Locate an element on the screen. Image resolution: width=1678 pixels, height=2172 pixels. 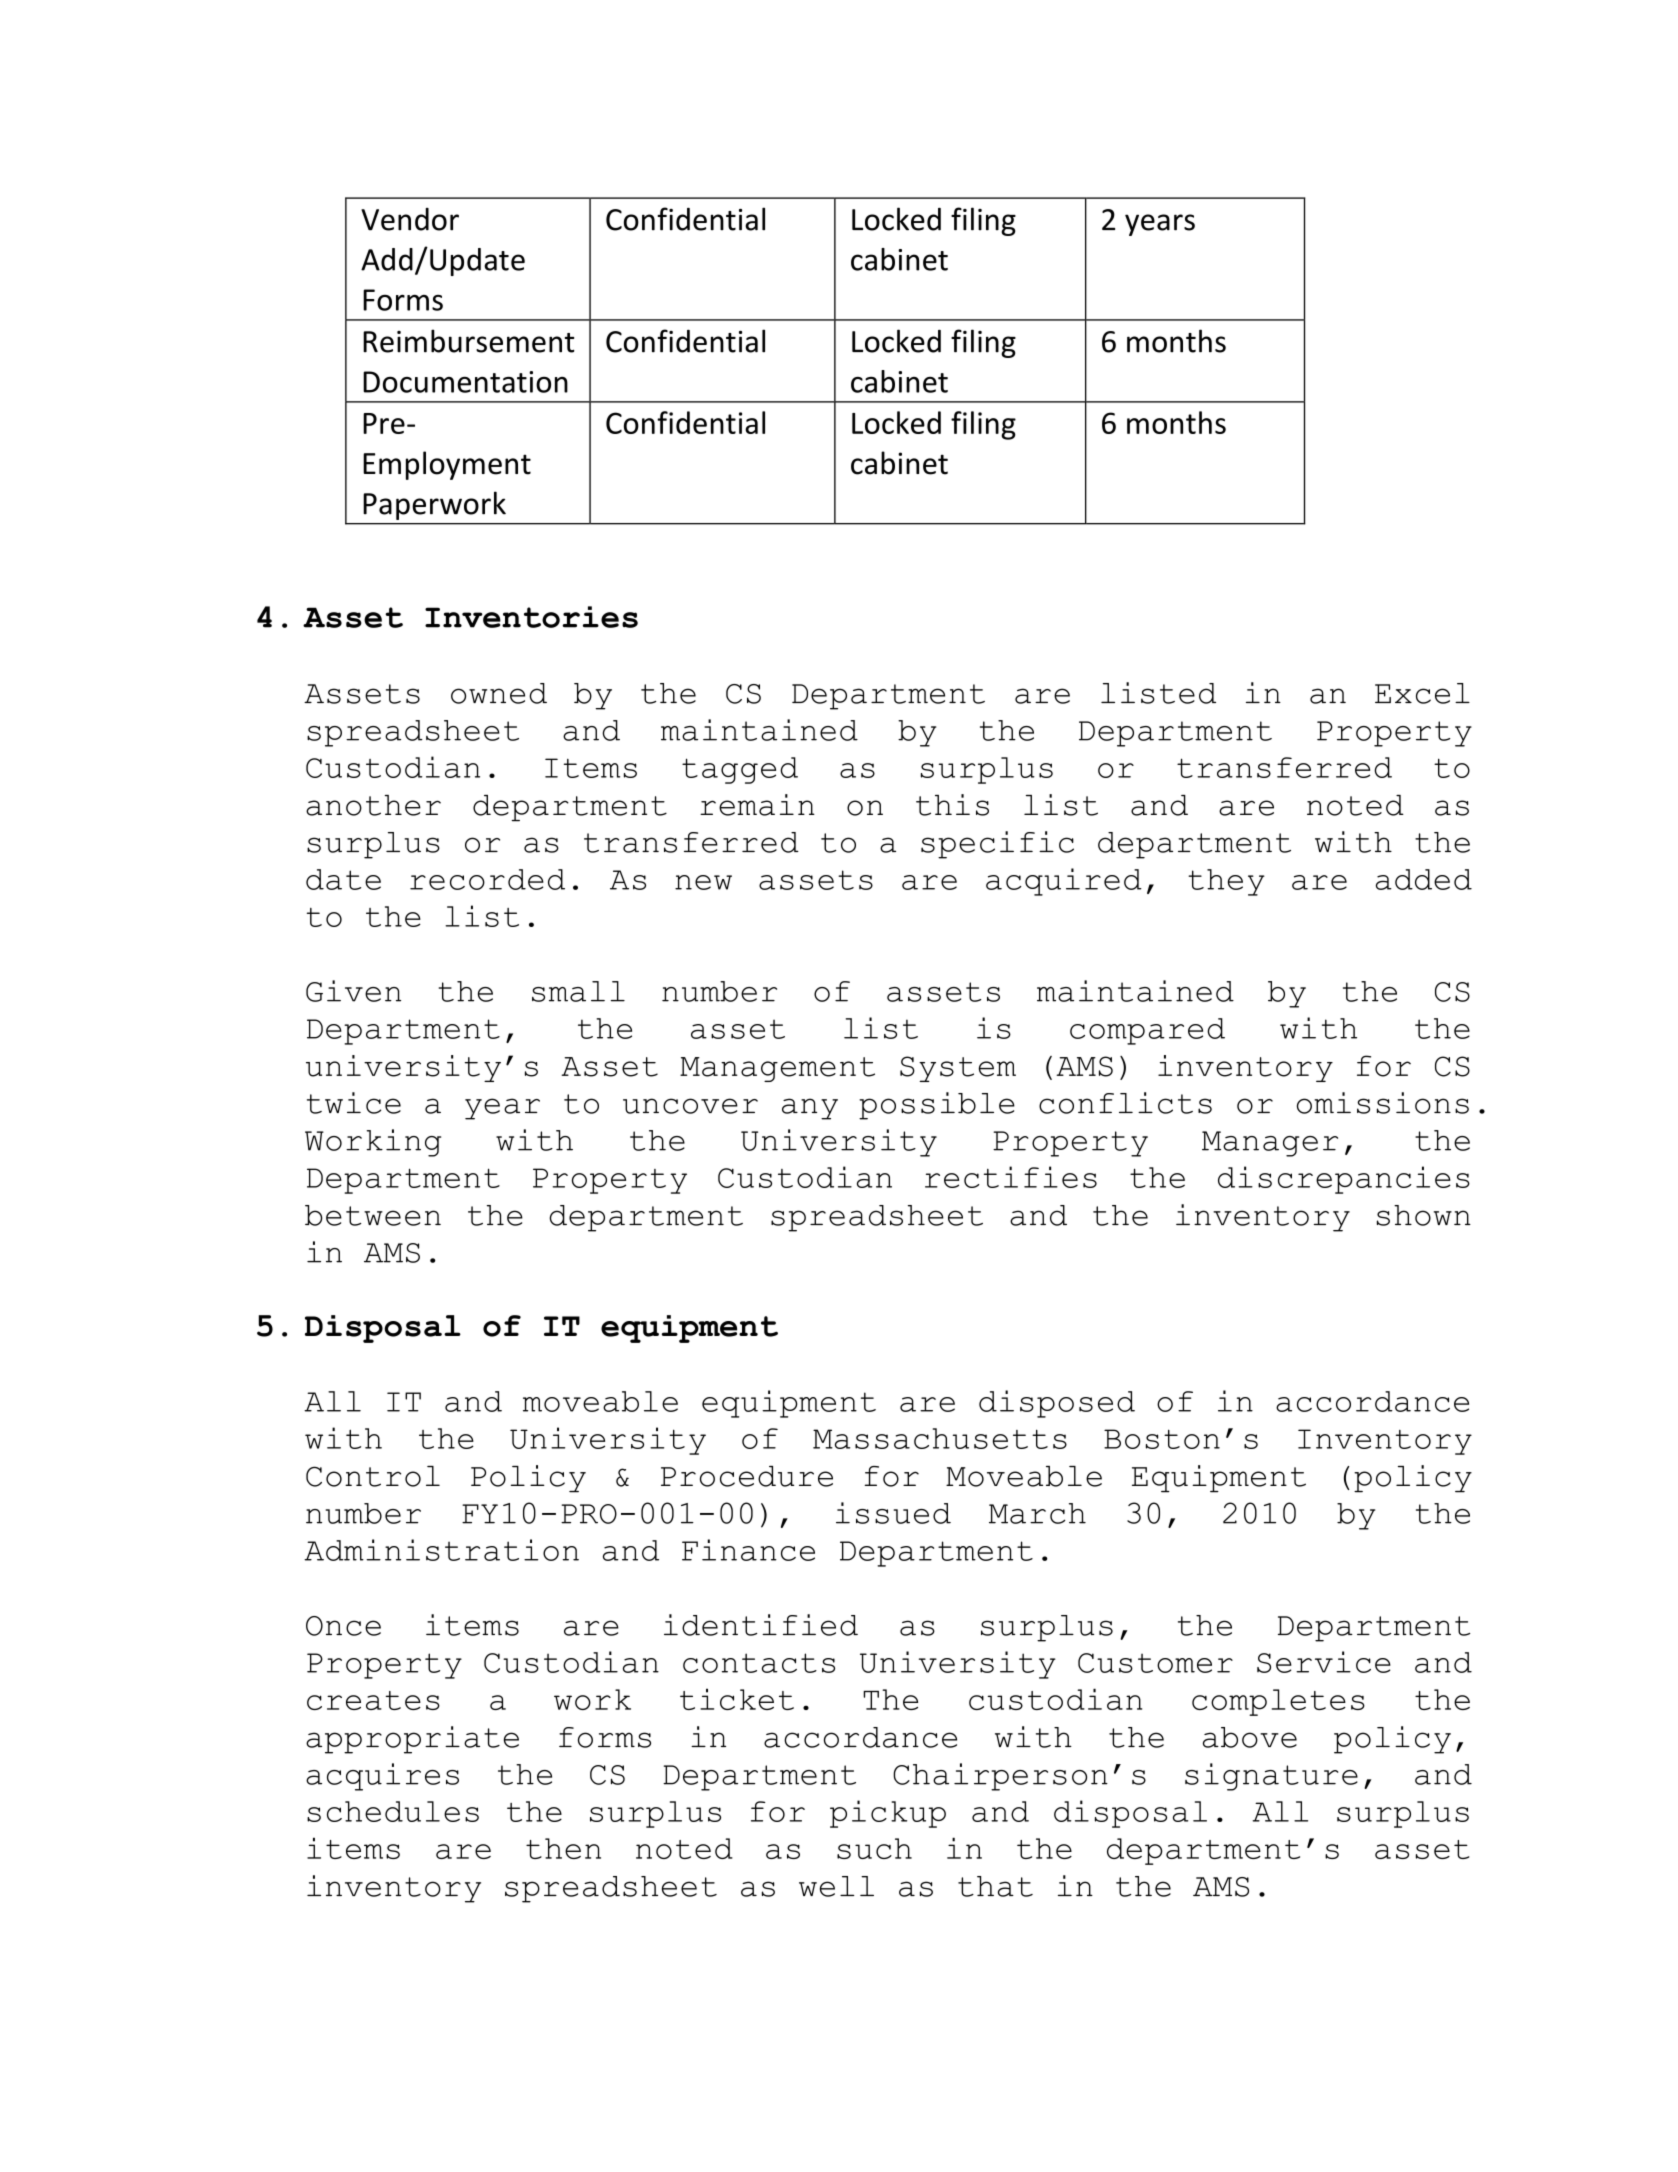
Excel is located at coordinates (1422, 693).
